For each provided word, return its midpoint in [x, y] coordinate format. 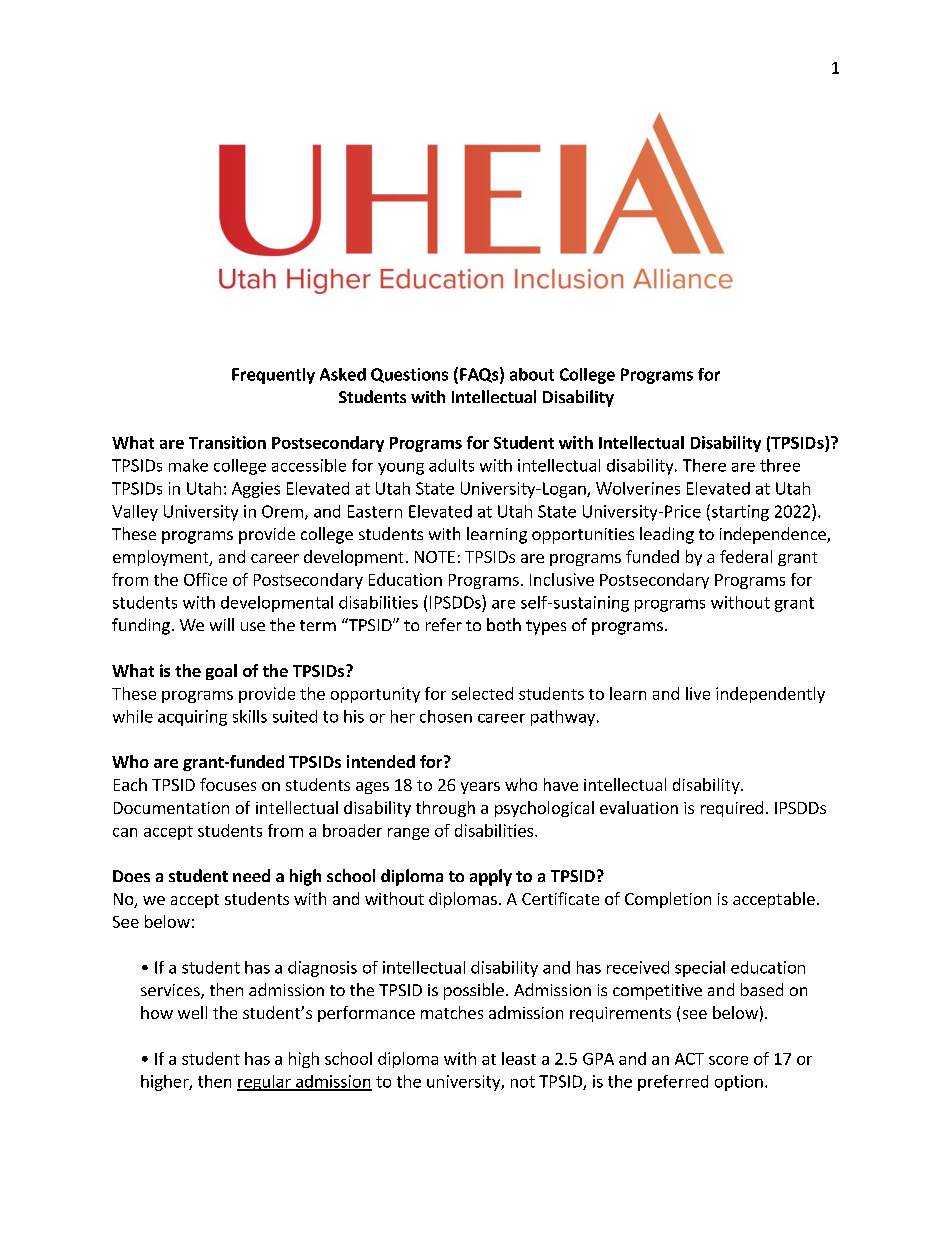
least [519, 1058]
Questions [409, 375]
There [704, 465]
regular [265, 1083]
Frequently [273, 376]
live [698, 693]
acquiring [192, 718]
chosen [446, 716]
